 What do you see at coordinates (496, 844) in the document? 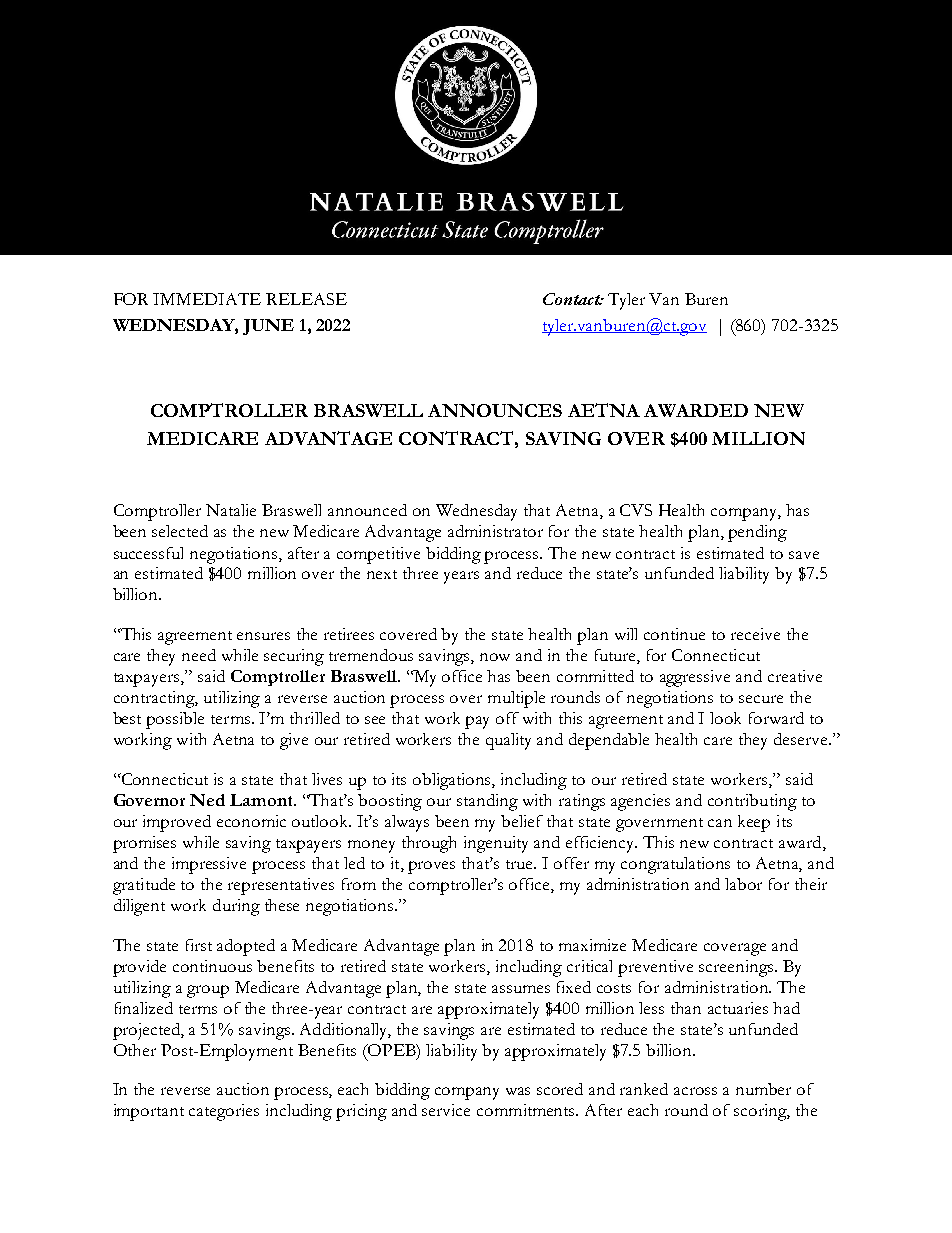
I see `ingenuity` at bounding box center [496, 844].
